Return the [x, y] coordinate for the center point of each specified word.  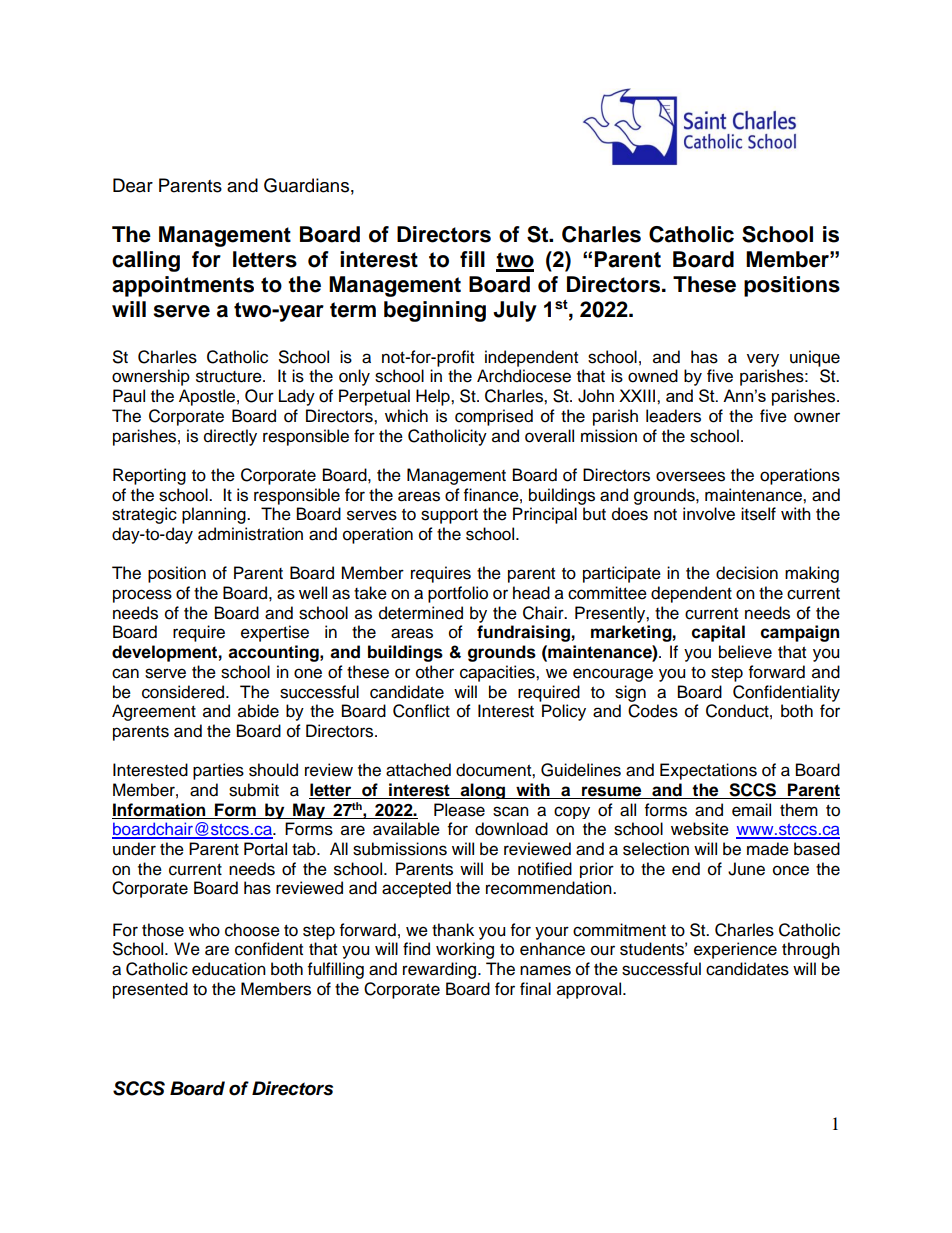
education [229, 969]
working [465, 950]
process [142, 596]
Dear [133, 185]
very [763, 360]
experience [735, 950]
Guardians [306, 185]
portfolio [458, 594]
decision [747, 573]
